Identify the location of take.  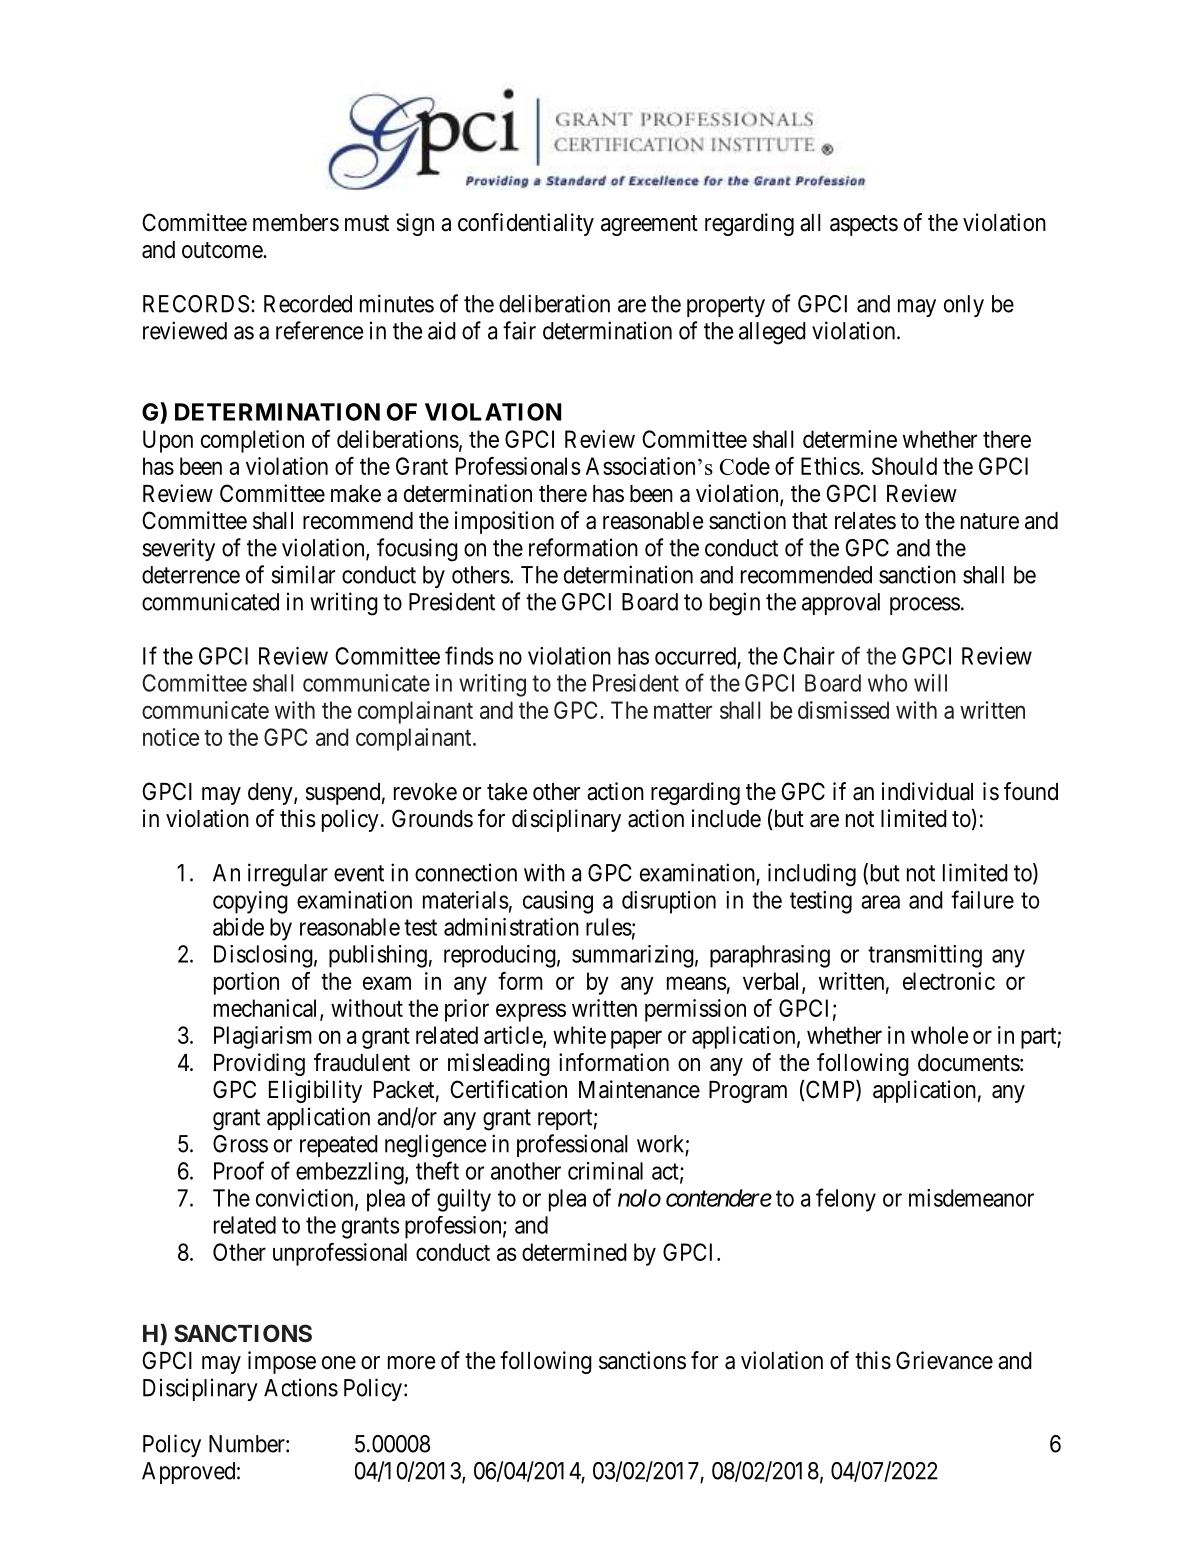
(507, 792).
